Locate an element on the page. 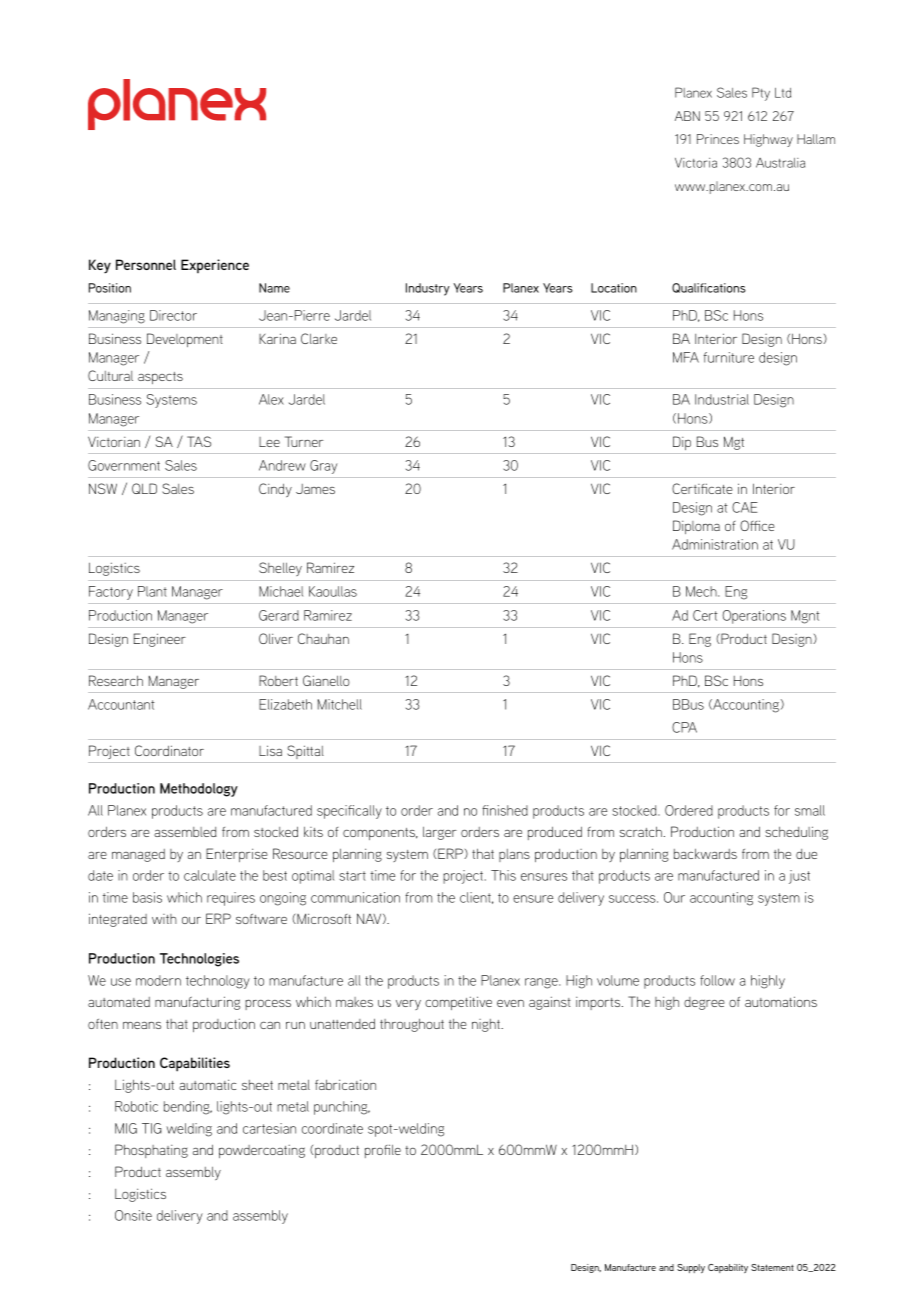 Image resolution: width=924 pixels, height=1308 pixels. Mitchell is located at coordinates (340, 704).
